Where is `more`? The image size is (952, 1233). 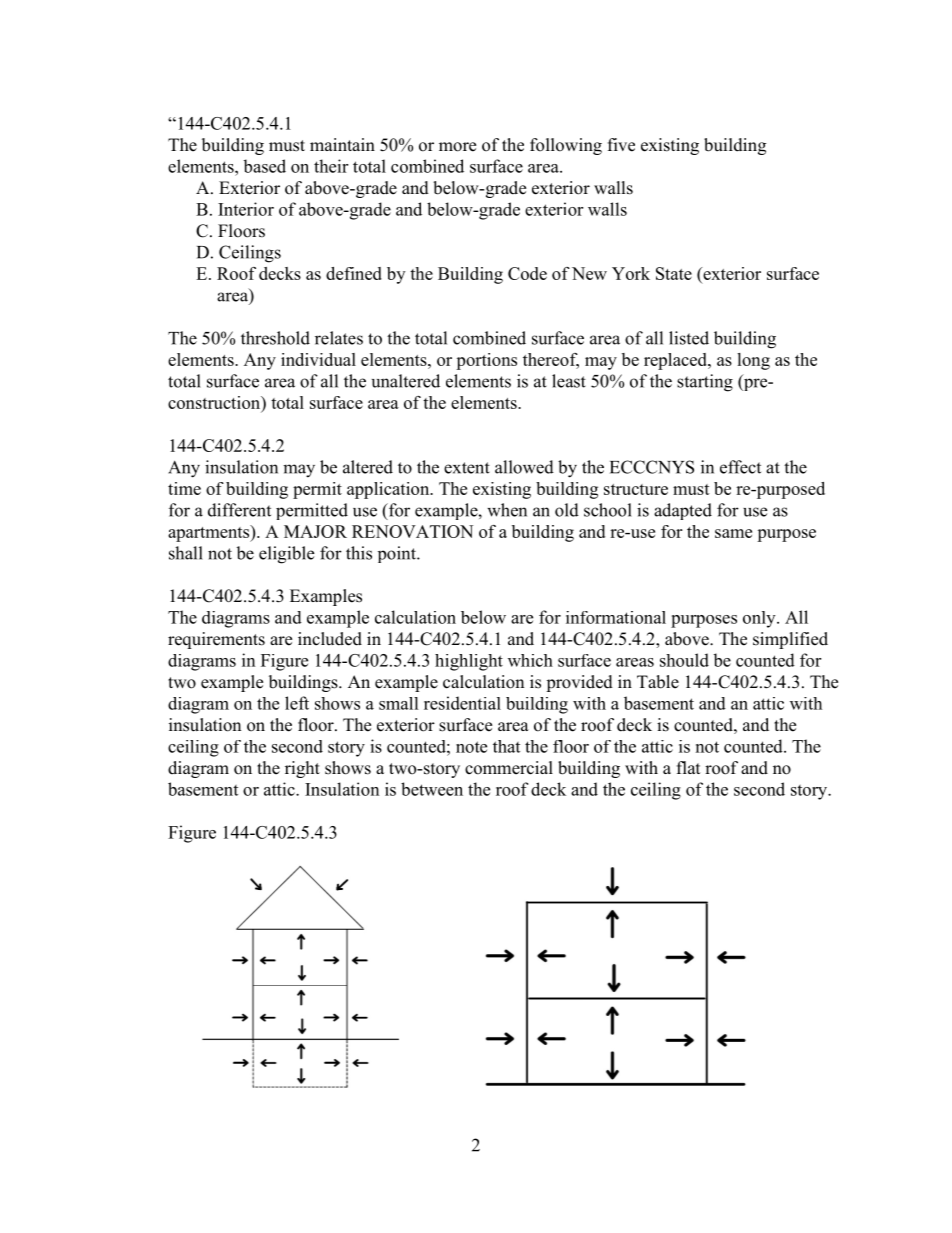
more is located at coordinates (457, 147).
